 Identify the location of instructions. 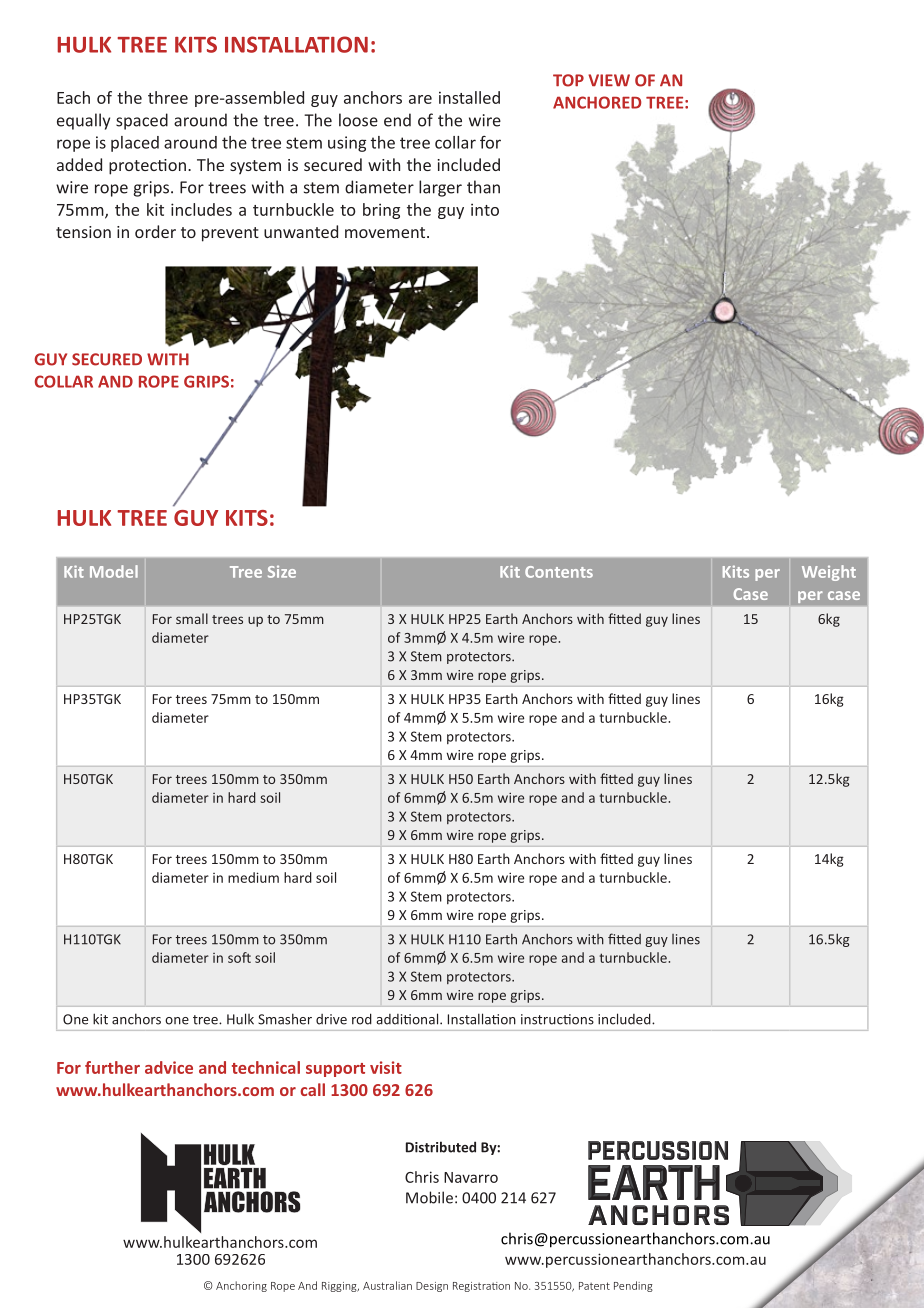
(557, 1019).
